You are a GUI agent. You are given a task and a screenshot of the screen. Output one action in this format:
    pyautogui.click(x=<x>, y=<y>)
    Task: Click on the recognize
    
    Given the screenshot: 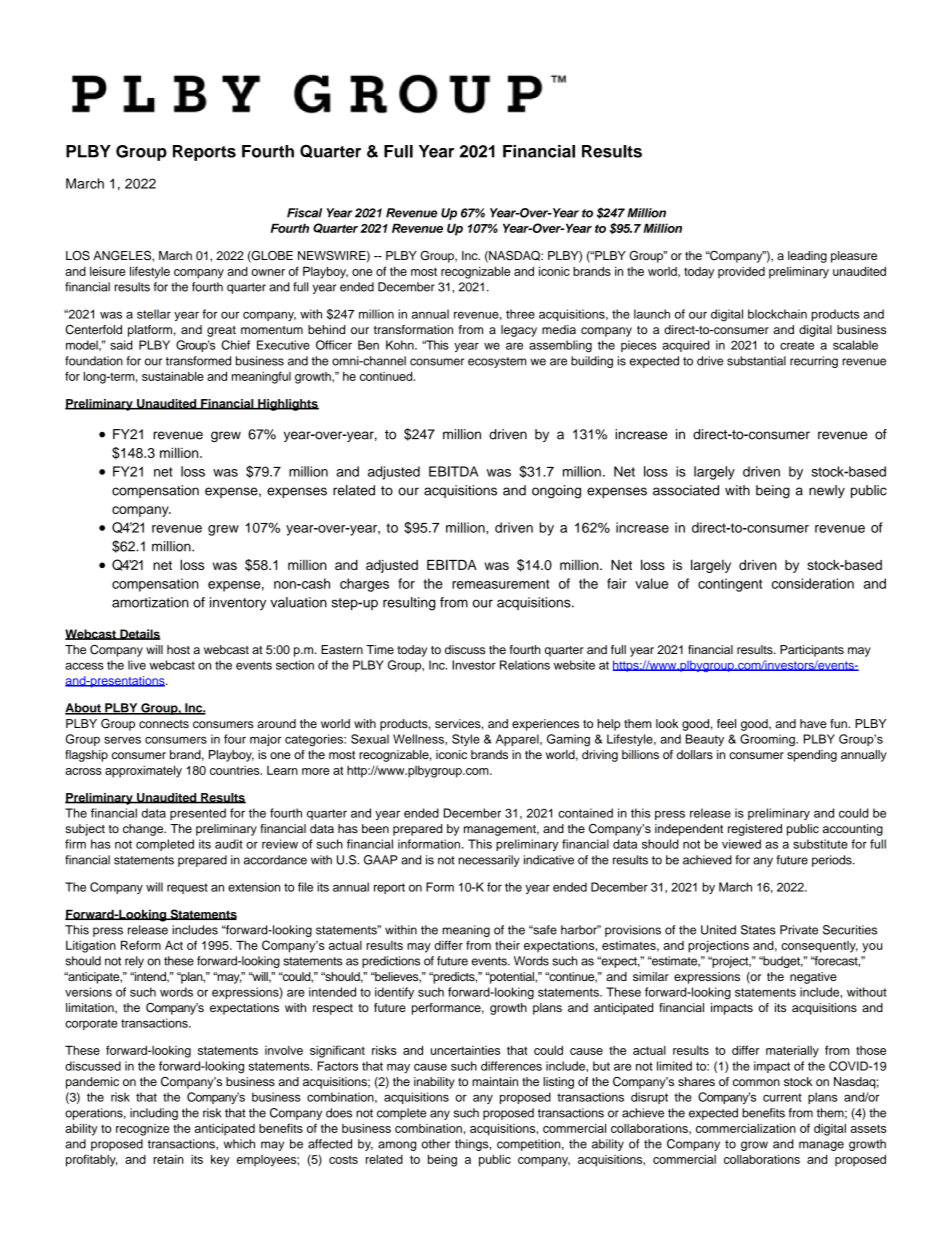 What is the action you would take?
    pyautogui.click(x=142, y=1130)
